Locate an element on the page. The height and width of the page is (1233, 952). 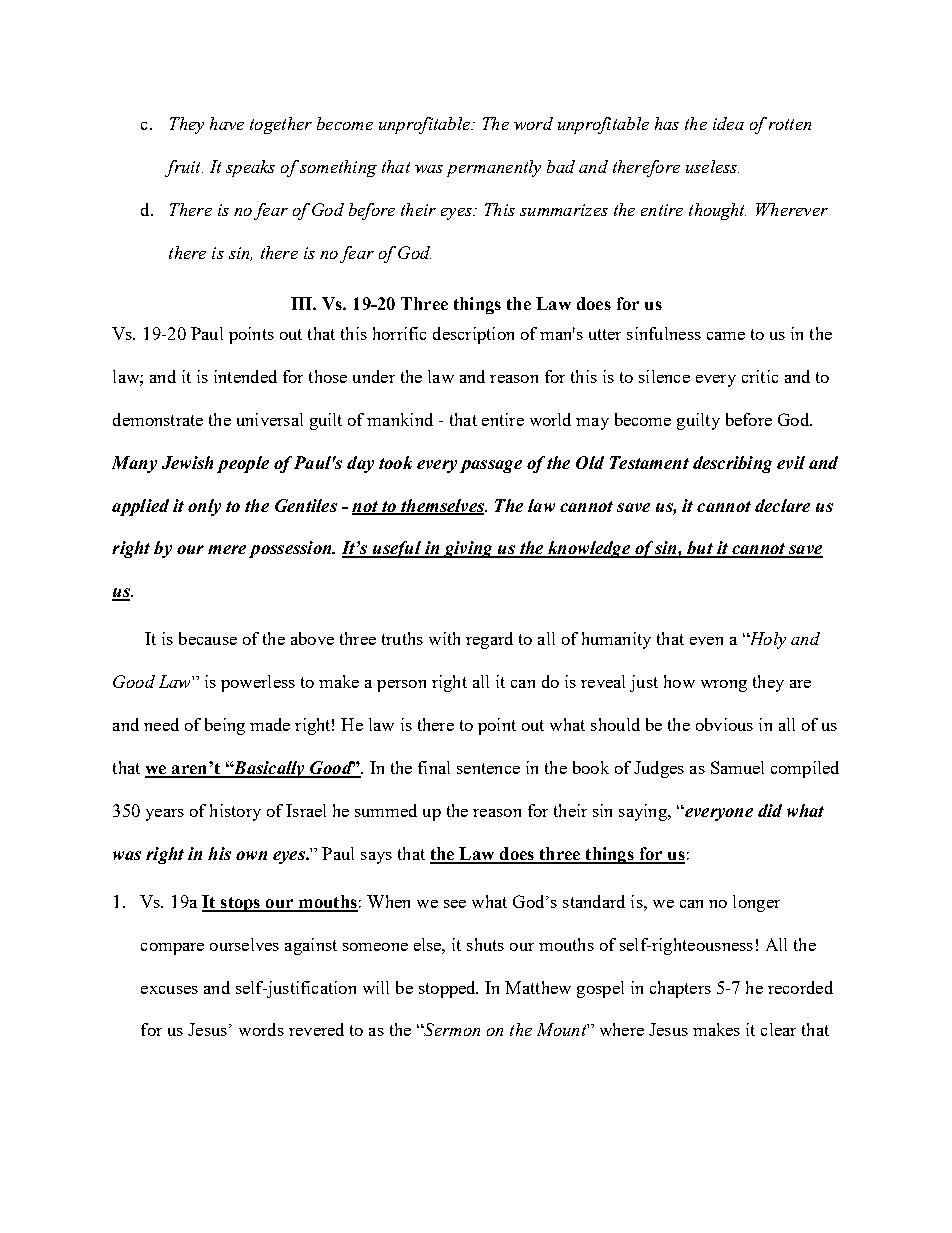
description is located at coordinates (473, 335).
